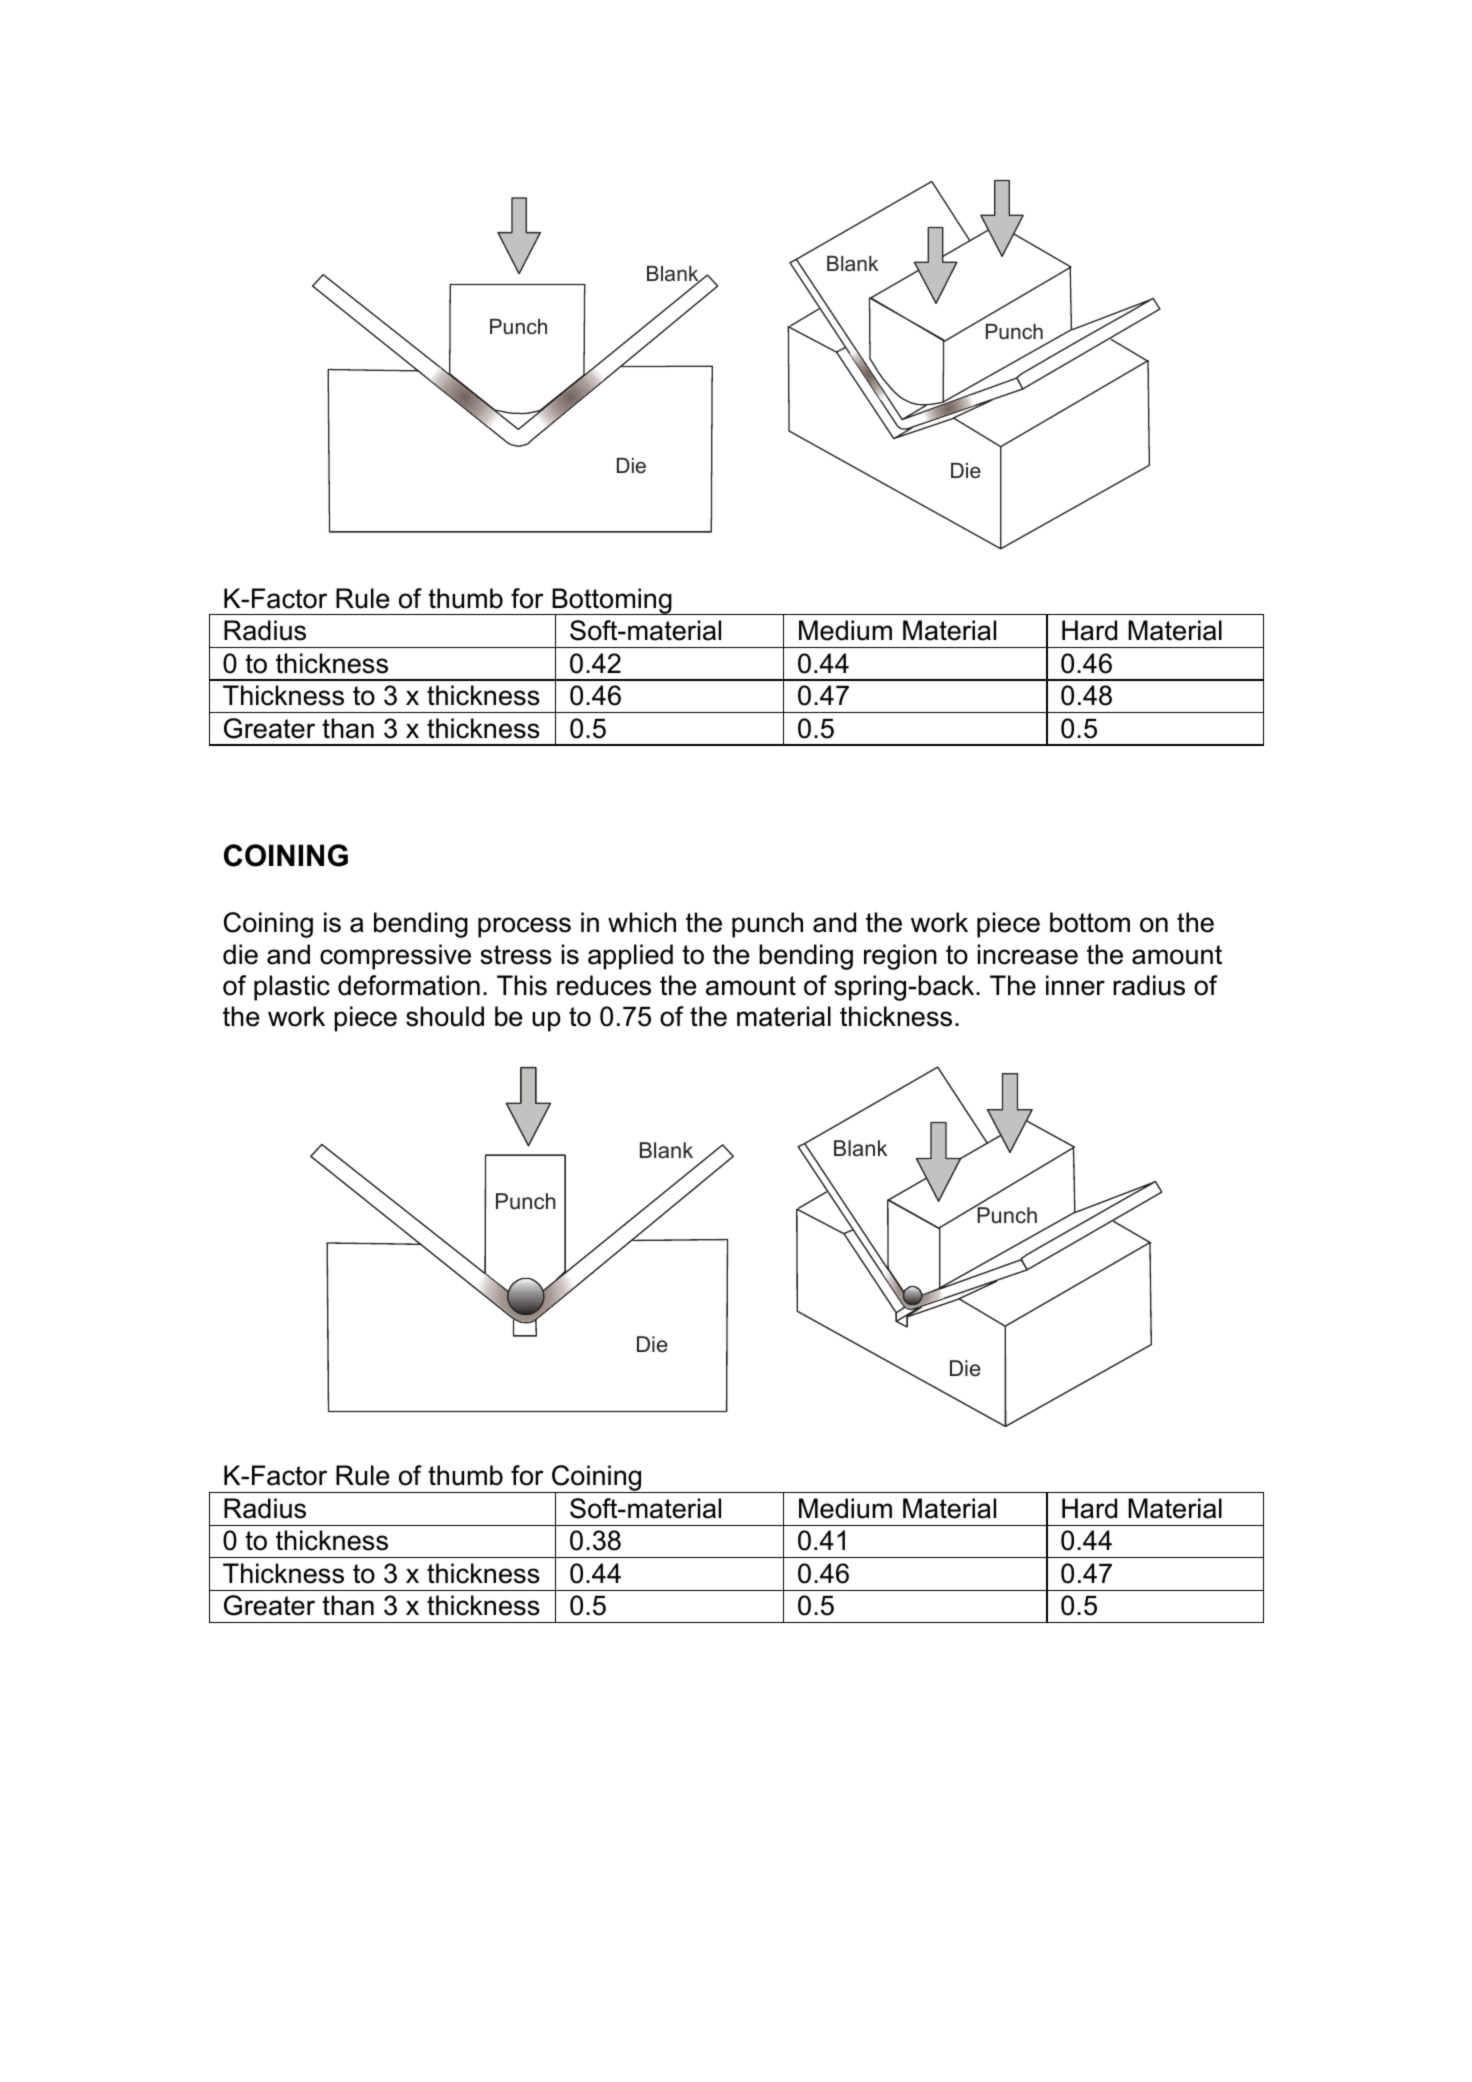  Describe the element at coordinates (642, 922) in the screenshot. I see `which` at that location.
